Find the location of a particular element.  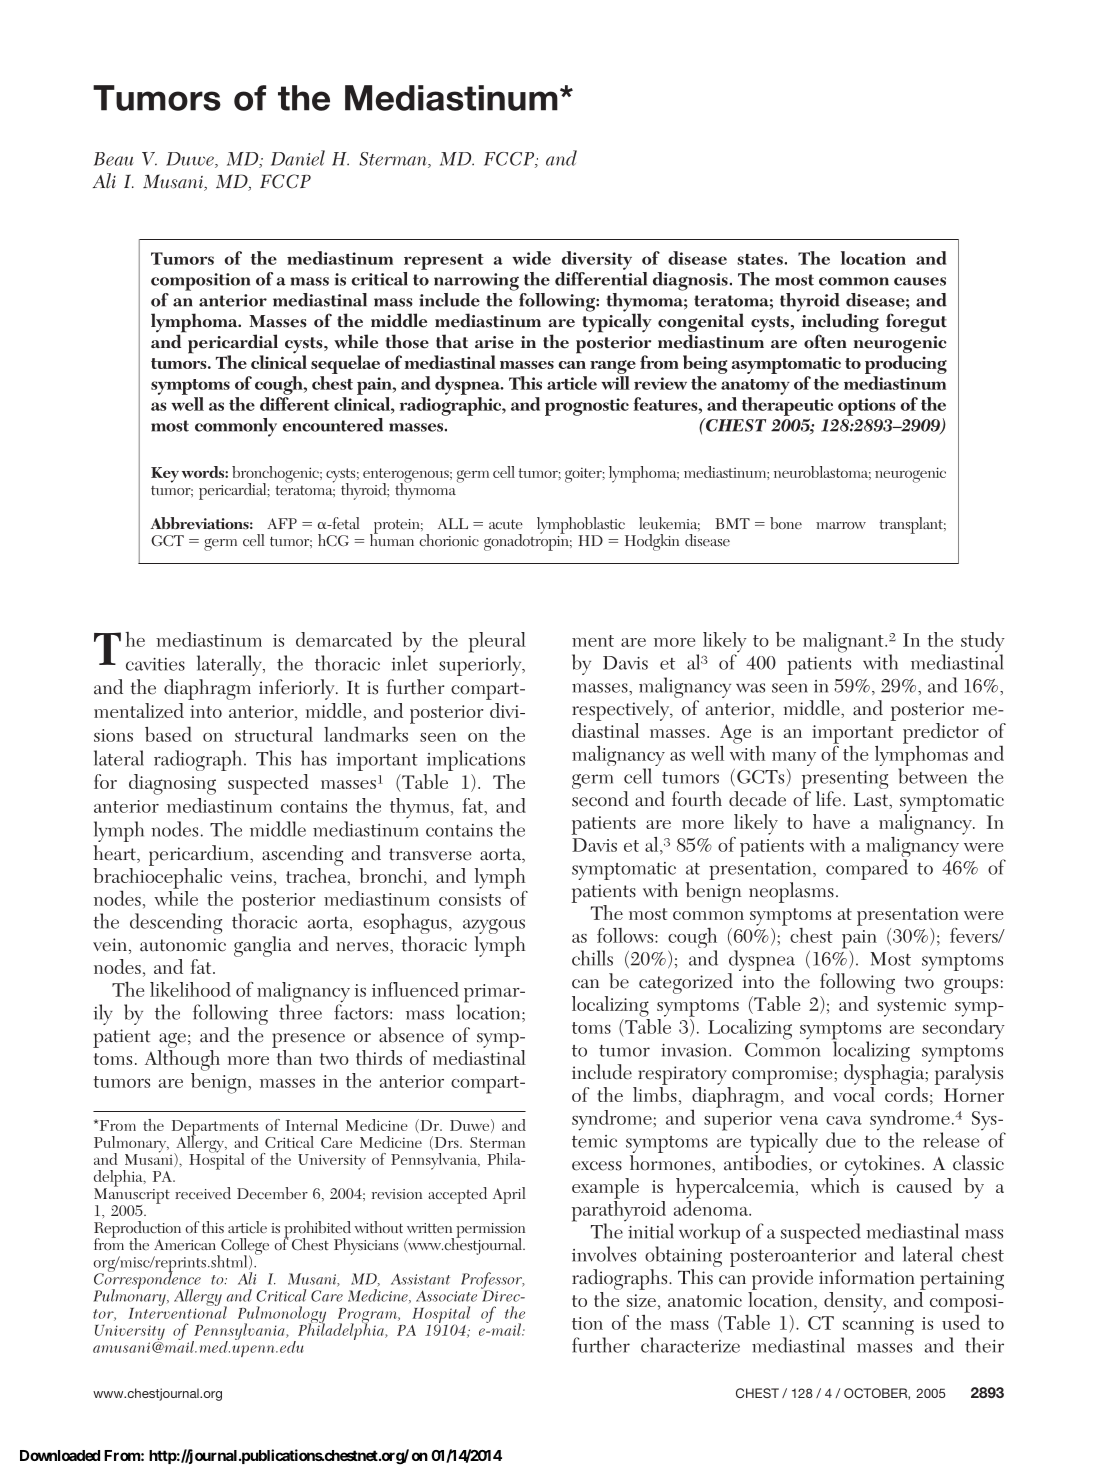

causes is located at coordinates (920, 281).
